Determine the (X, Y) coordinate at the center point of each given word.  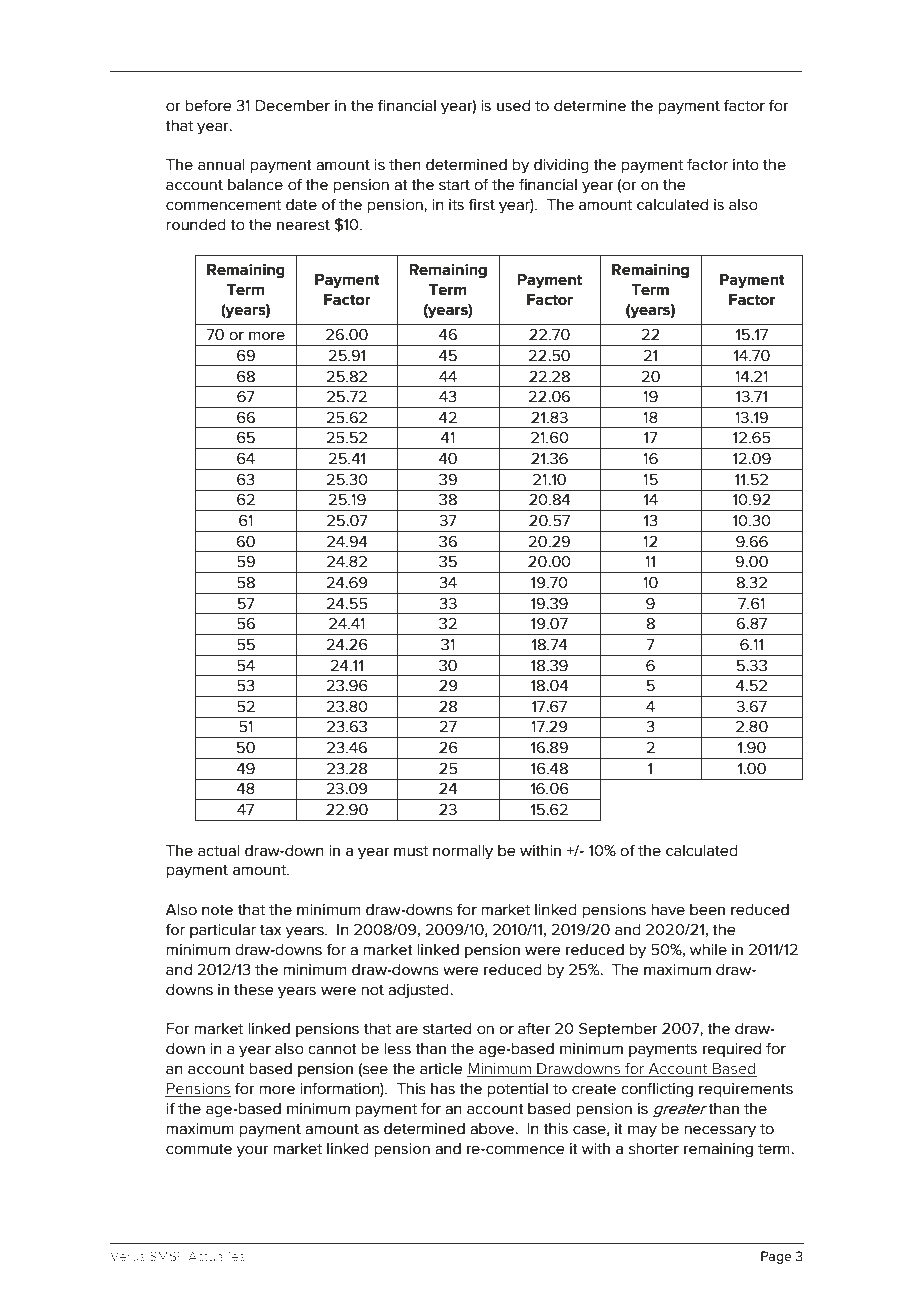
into (746, 165)
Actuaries (216, 1256)
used (513, 106)
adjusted (419, 991)
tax (271, 930)
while (708, 950)
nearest (303, 225)
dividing (561, 166)
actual (219, 851)
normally (463, 852)
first (482, 205)
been (707, 910)
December (293, 106)
